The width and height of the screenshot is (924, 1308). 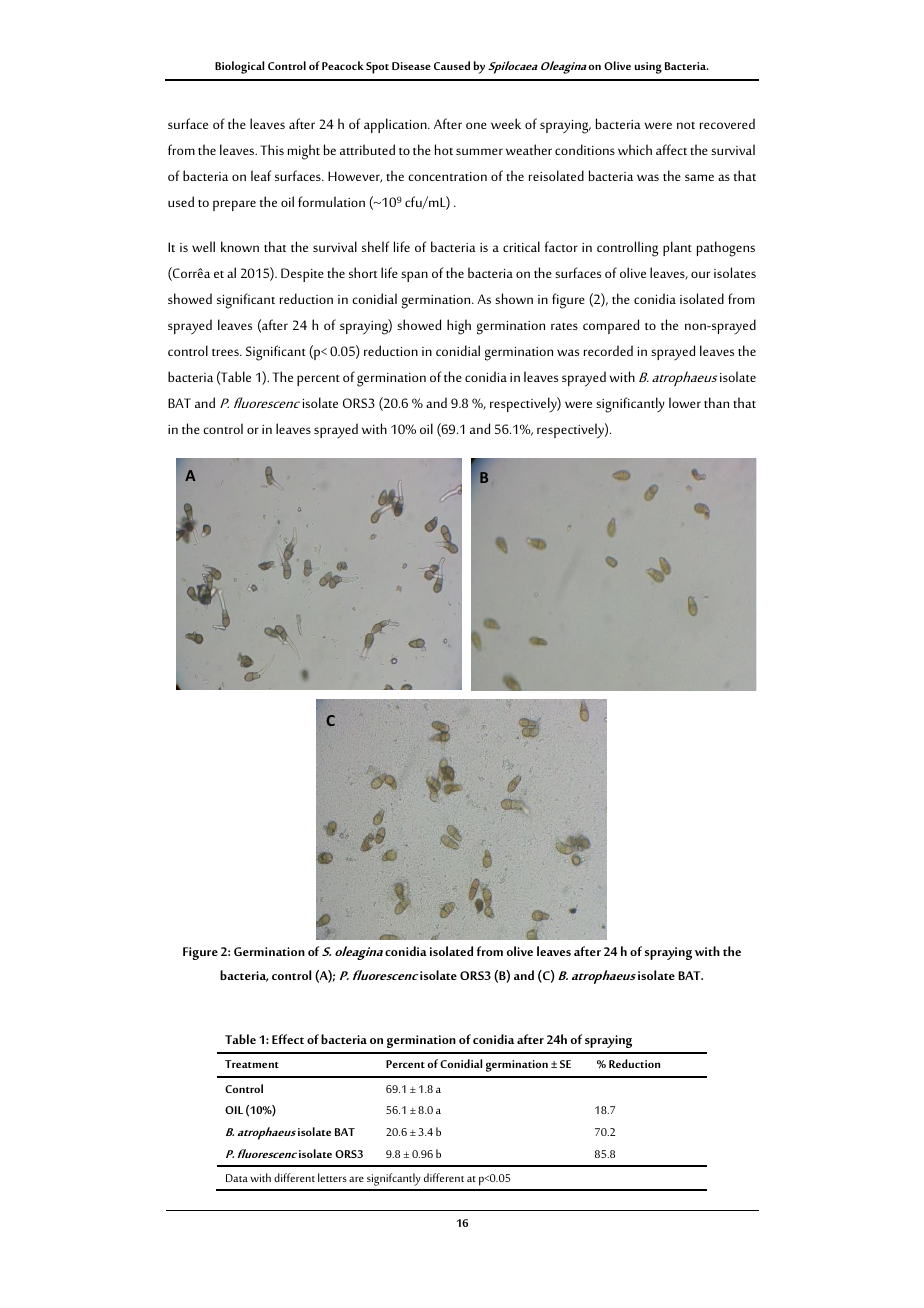 I want to click on rates, so click(x=564, y=326).
